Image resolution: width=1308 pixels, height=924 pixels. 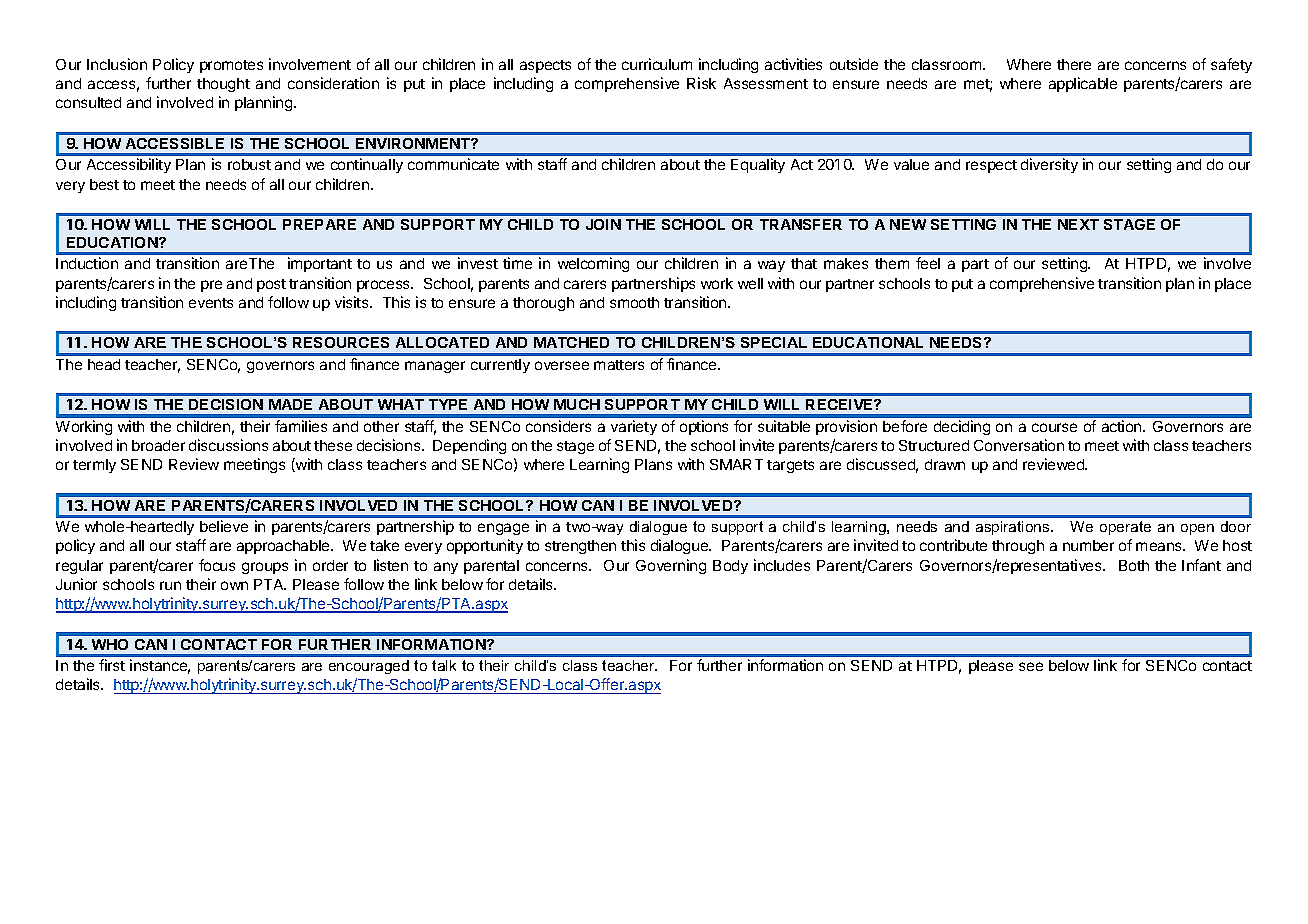 I want to click on applicable, so click(x=1083, y=84).
